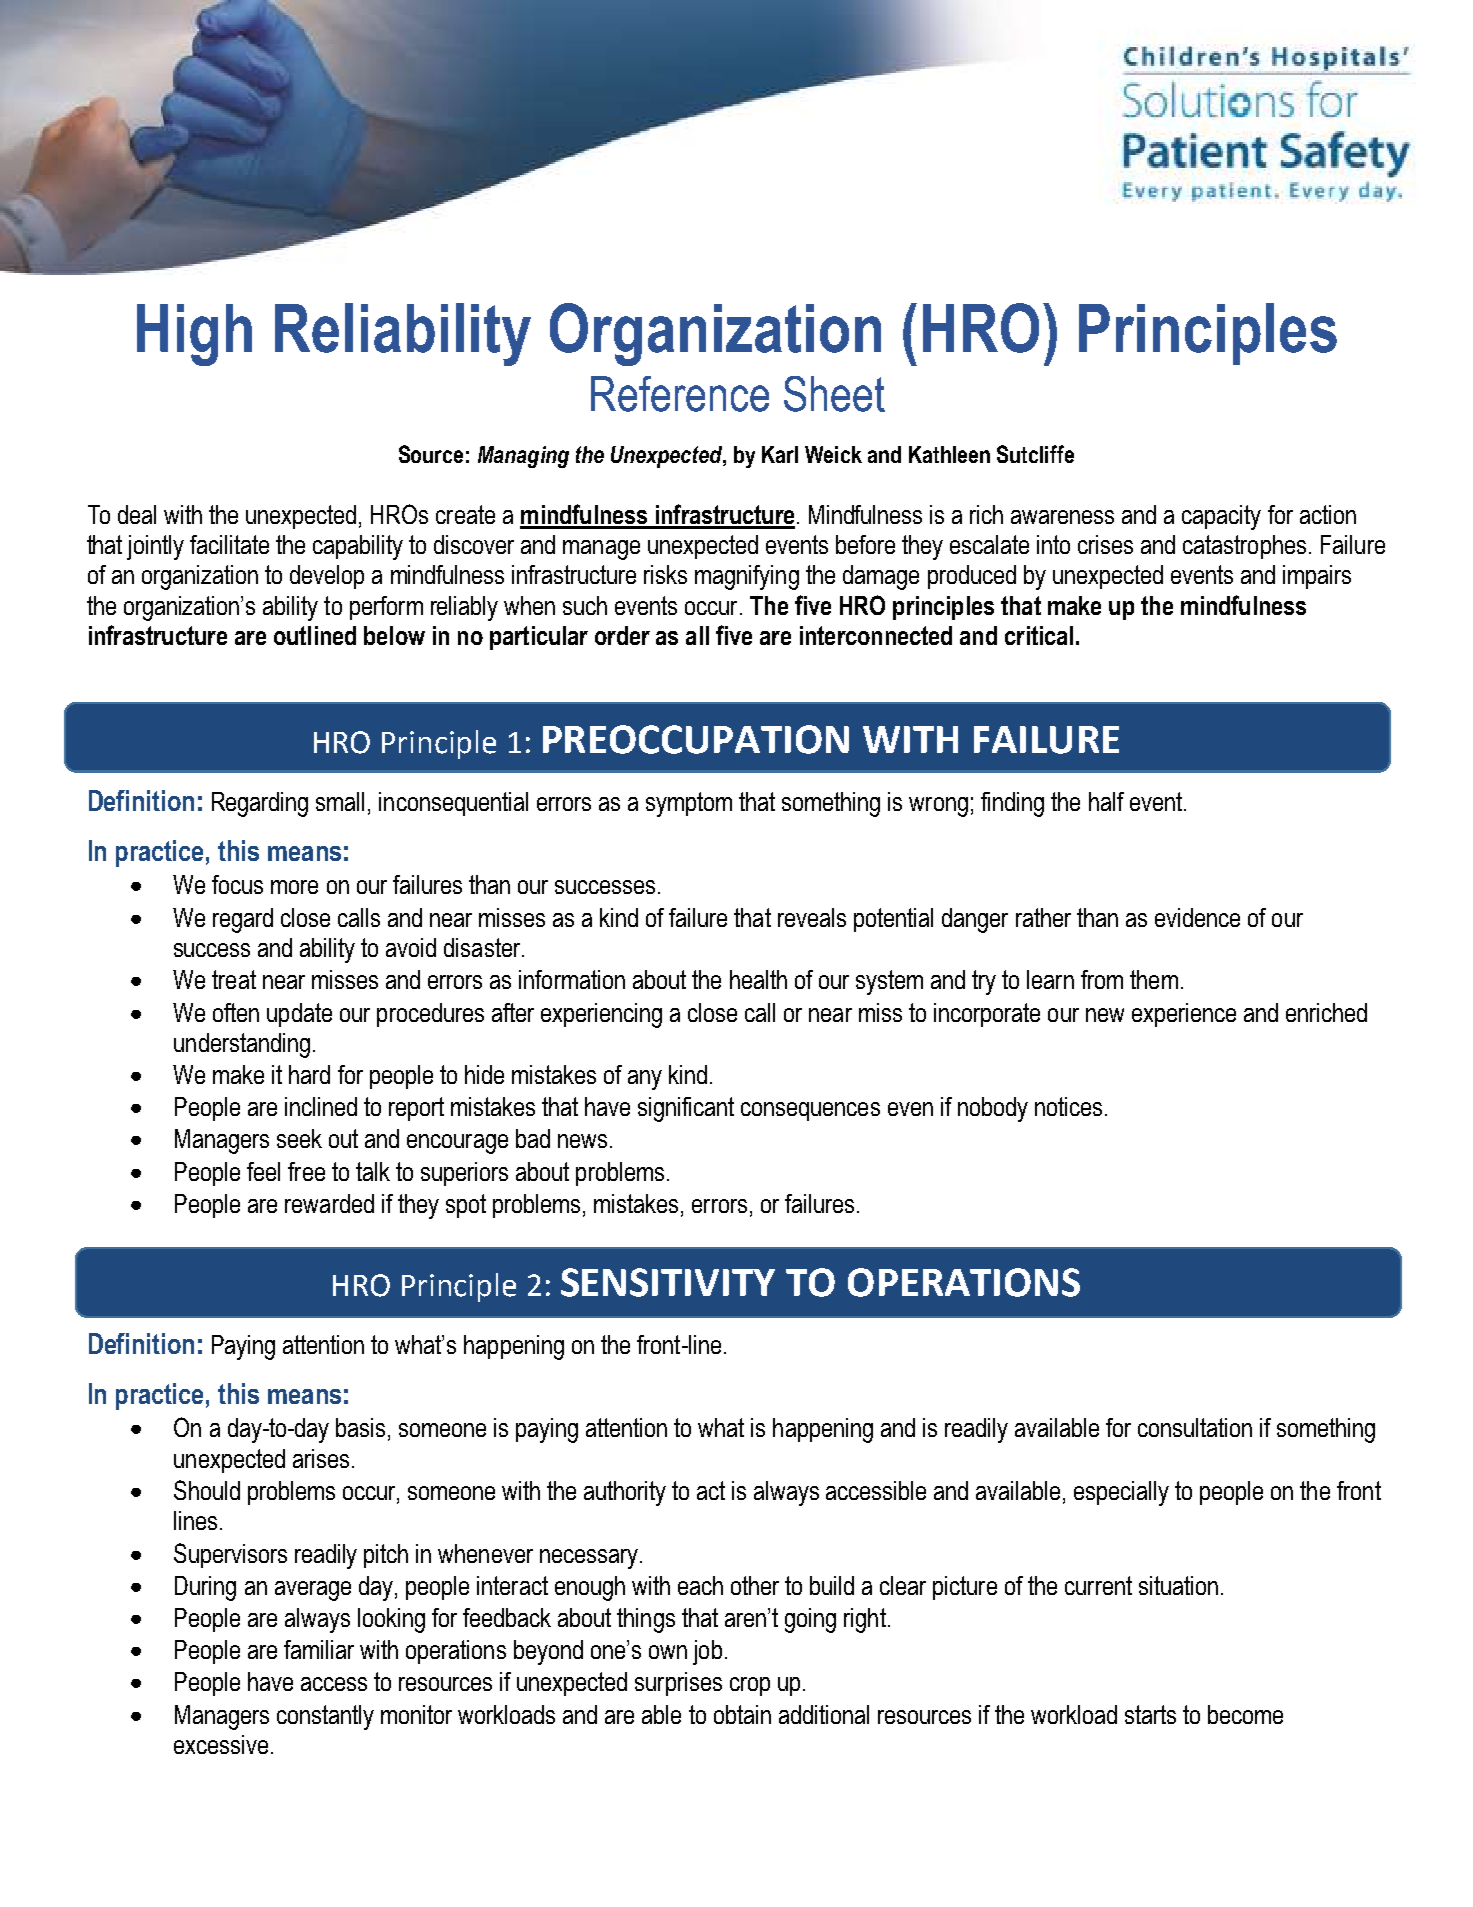 Image resolution: width=1473 pixels, height=1907 pixels. Describe the element at coordinates (680, 394) in the screenshot. I see `Reference` at that location.
